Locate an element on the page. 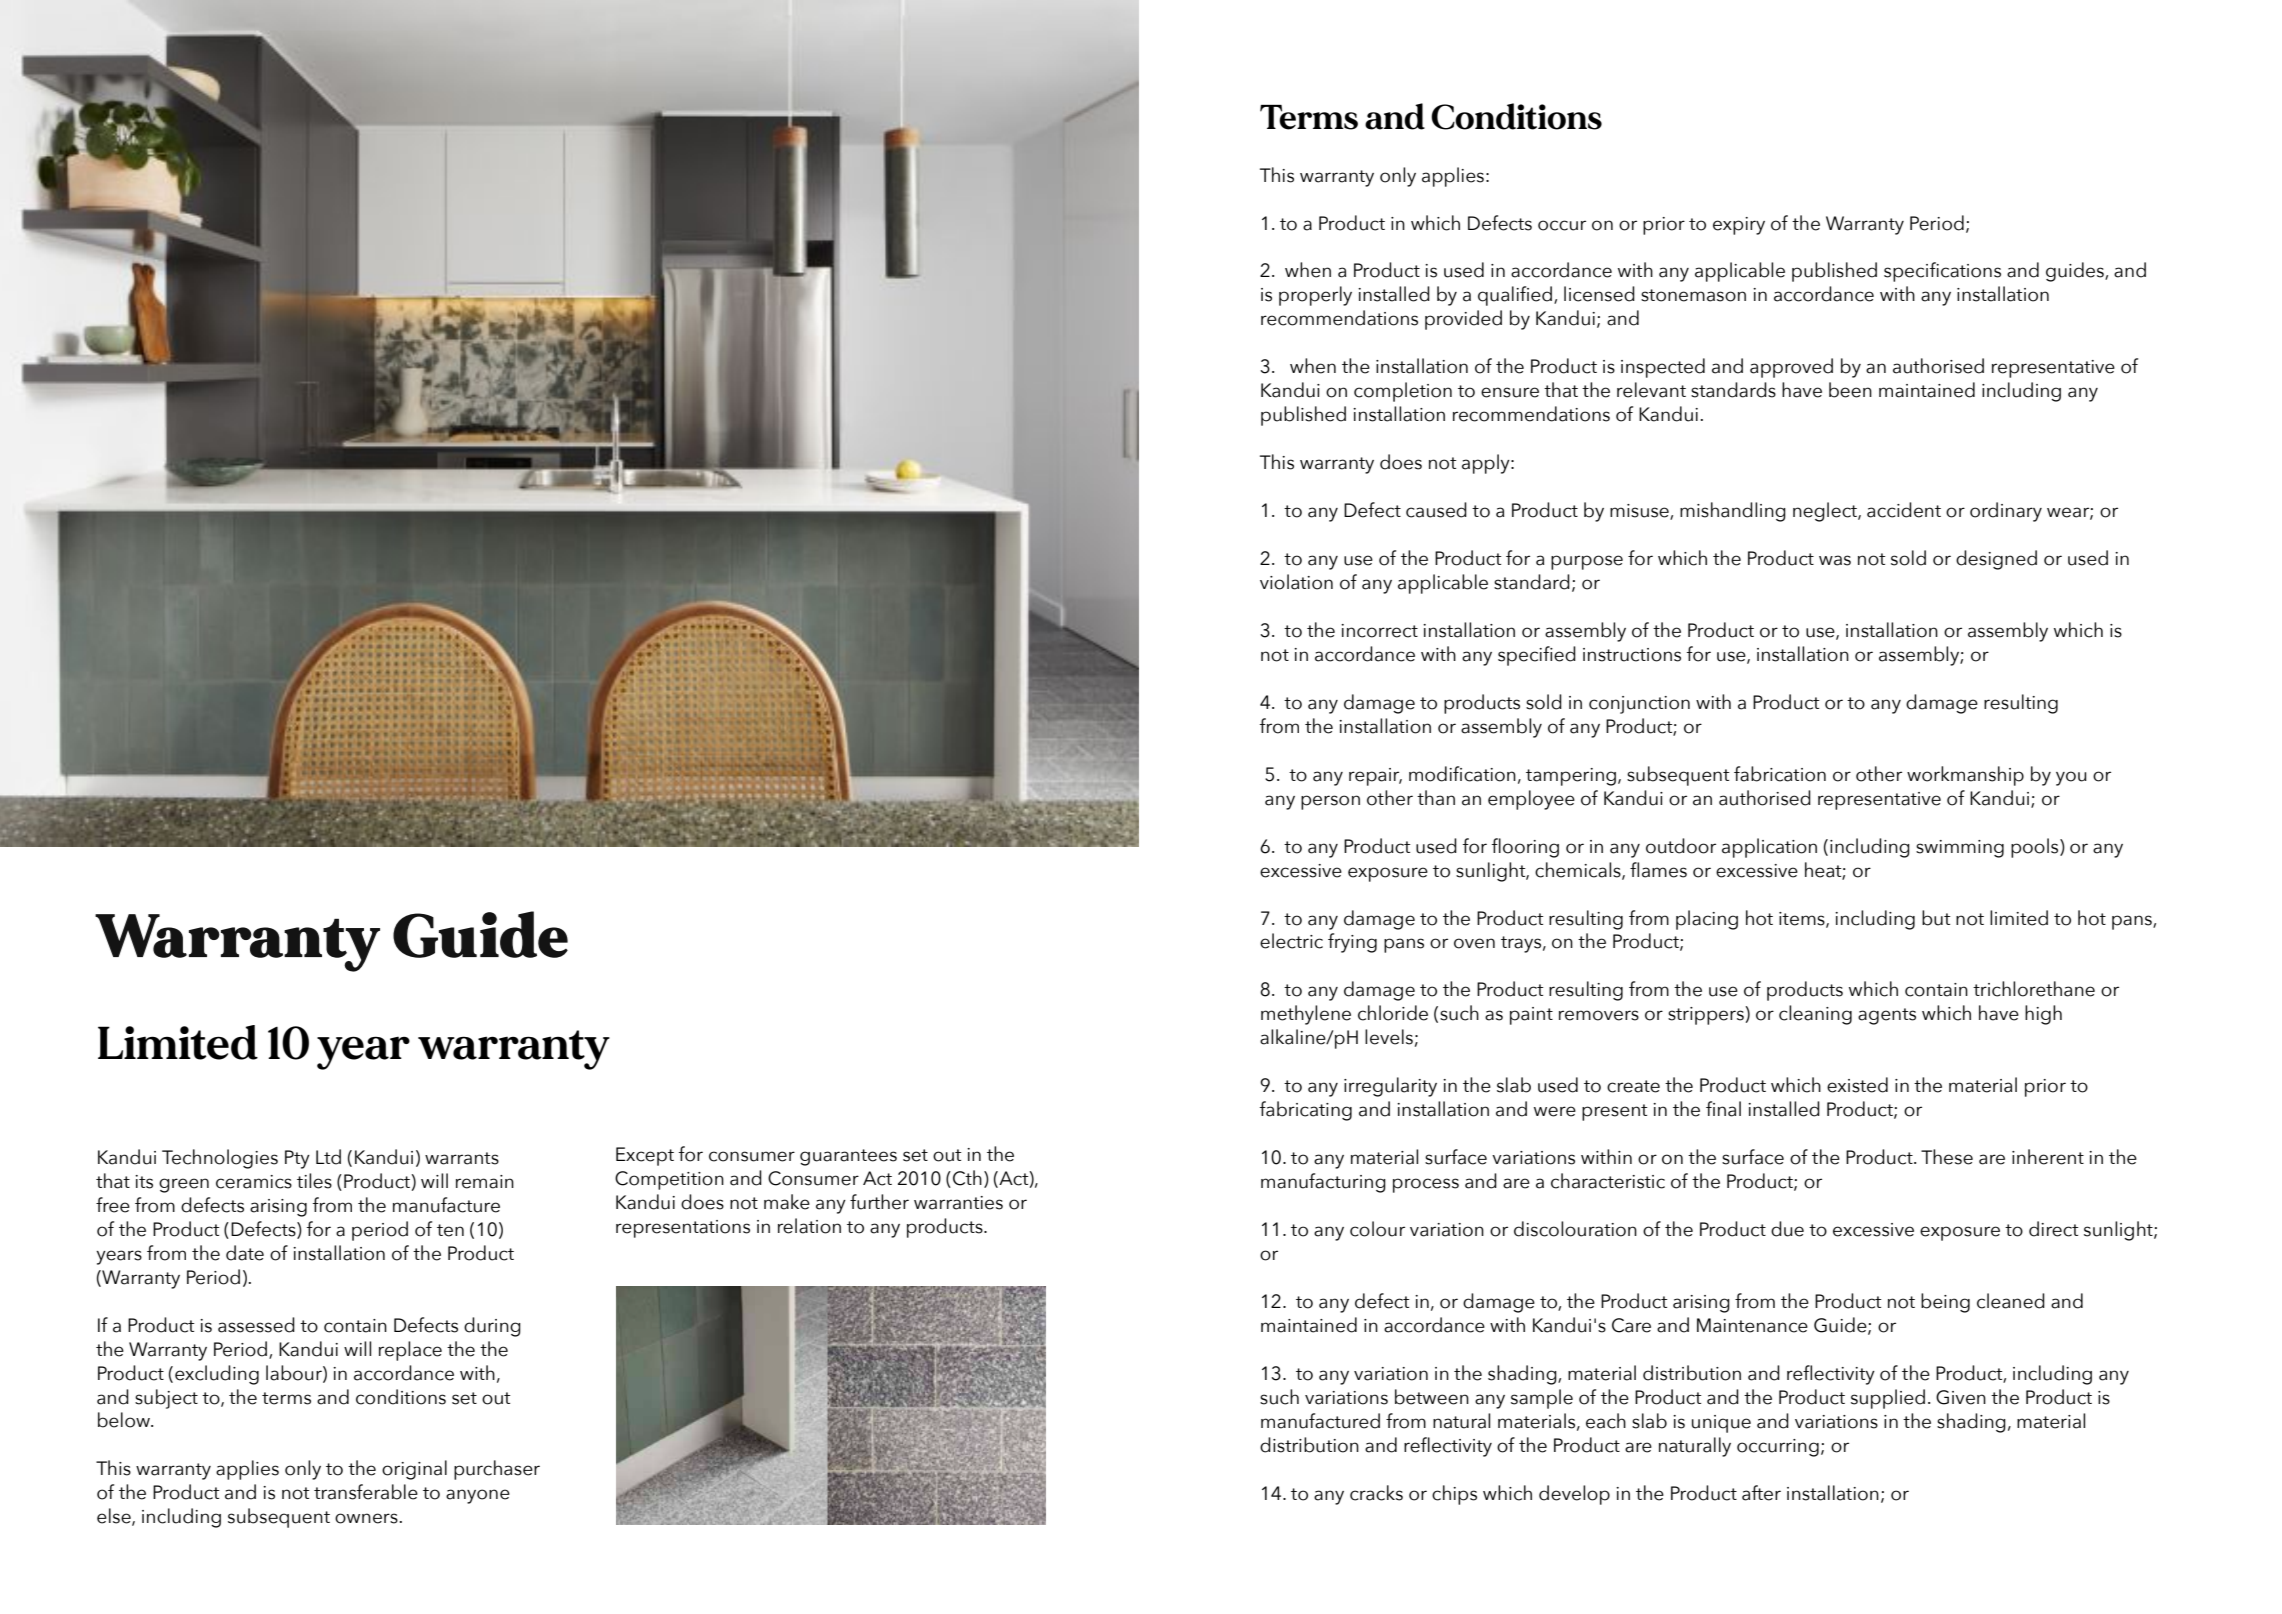 This image has width=2282, height=1614. fabricating is located at coordinates (1305, 1111).
